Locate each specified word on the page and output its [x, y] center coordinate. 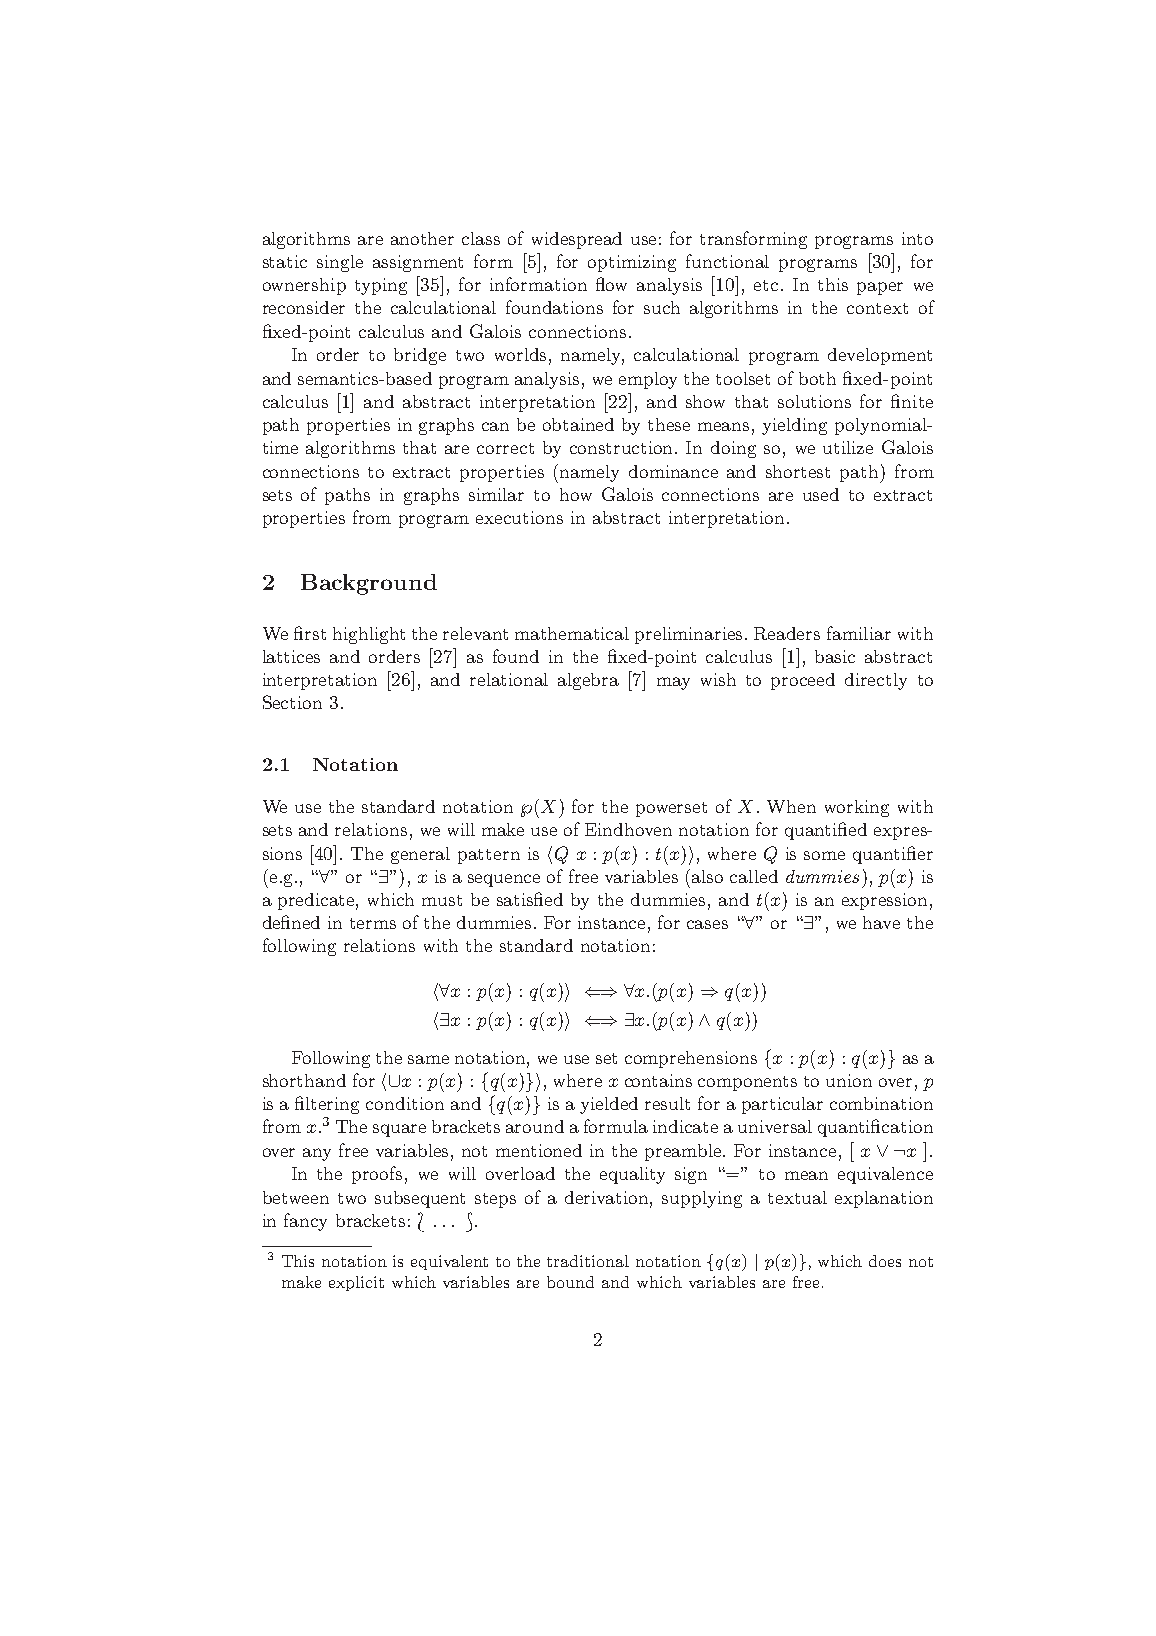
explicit [356, 1283]
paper [880, 288]
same [428, 1059]
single [340, 263]
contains [658, 1080]
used [821, 494]
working [857, 808]
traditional [588, 1261]
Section [292, 702]
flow [611, 284]
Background [369, 584]
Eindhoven [628, 829]
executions [519, 517]
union [849, 1080]
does [885, 1261]
